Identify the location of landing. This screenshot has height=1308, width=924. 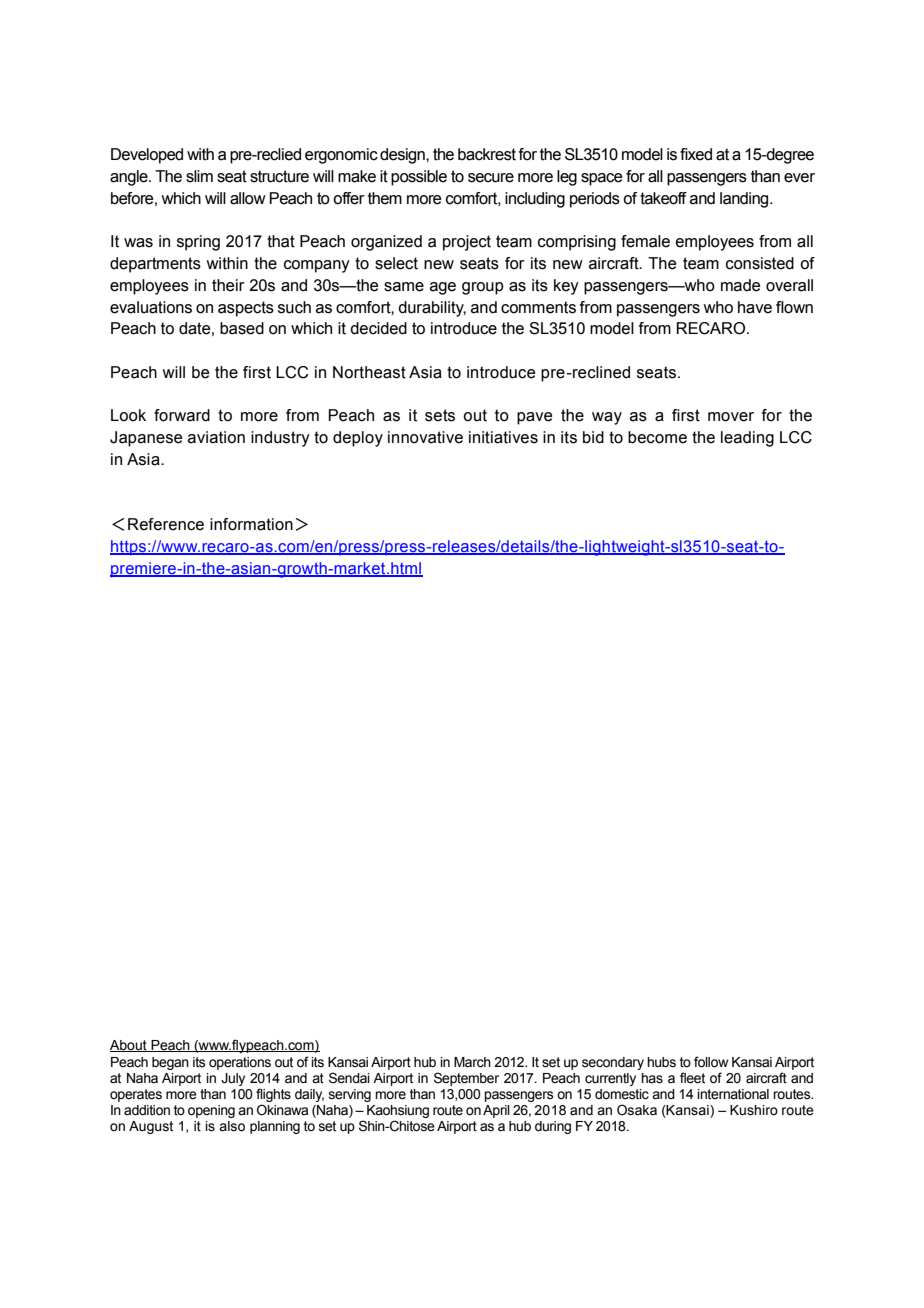
(745, 200).
